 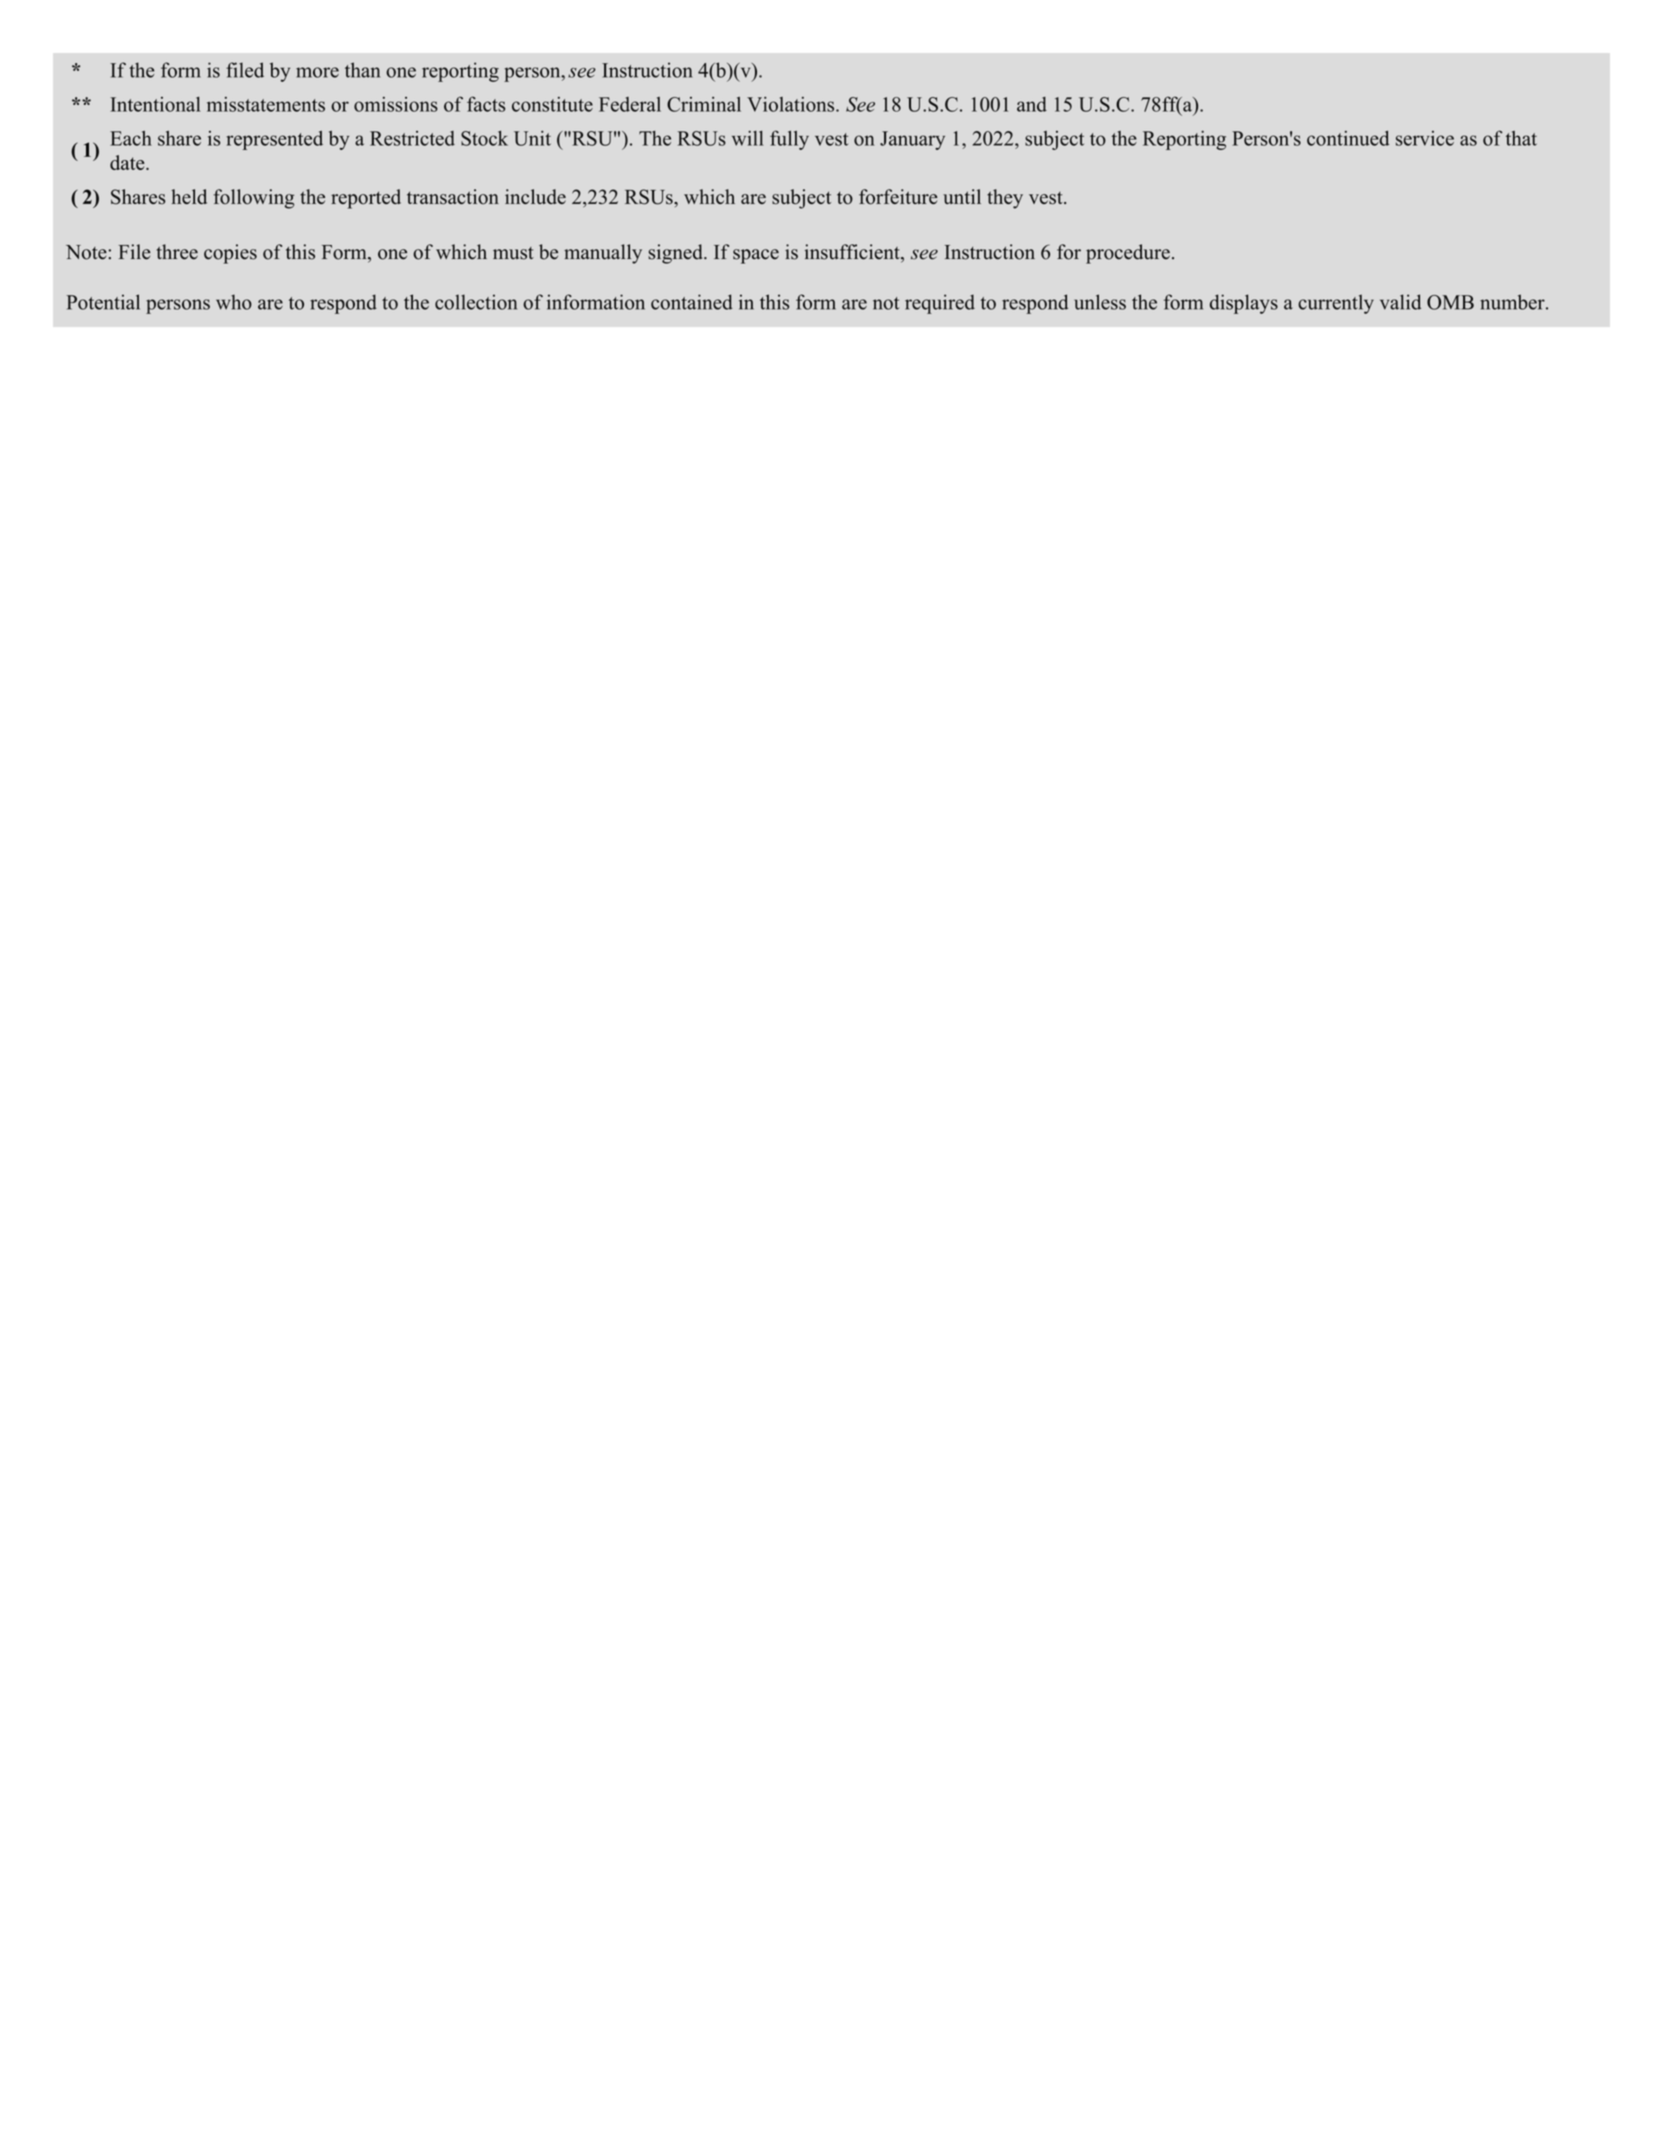 I want to click on and, so click(x=1032, y=104).
